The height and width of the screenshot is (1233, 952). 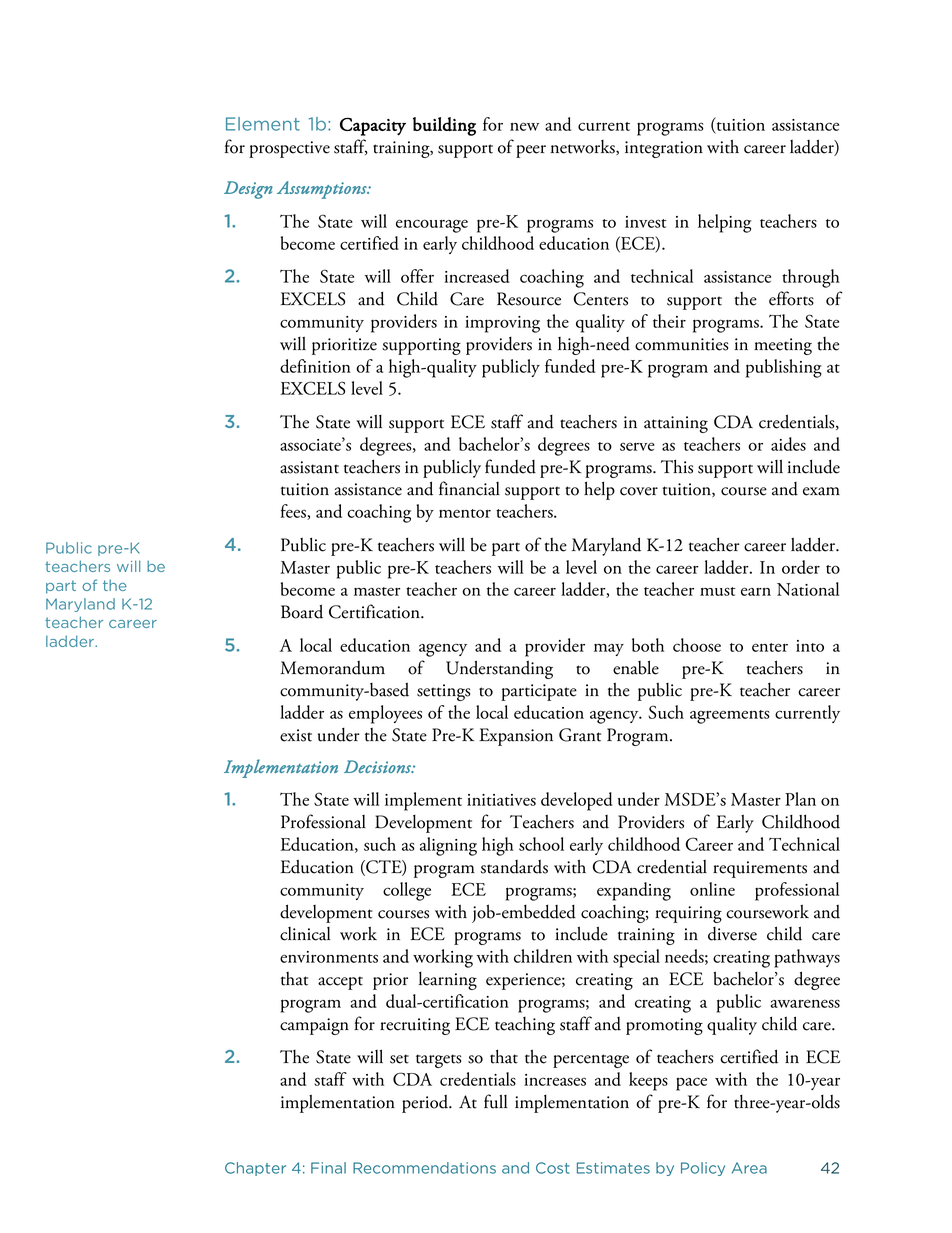 I want to click on choose, so click(x=697, y=645).
